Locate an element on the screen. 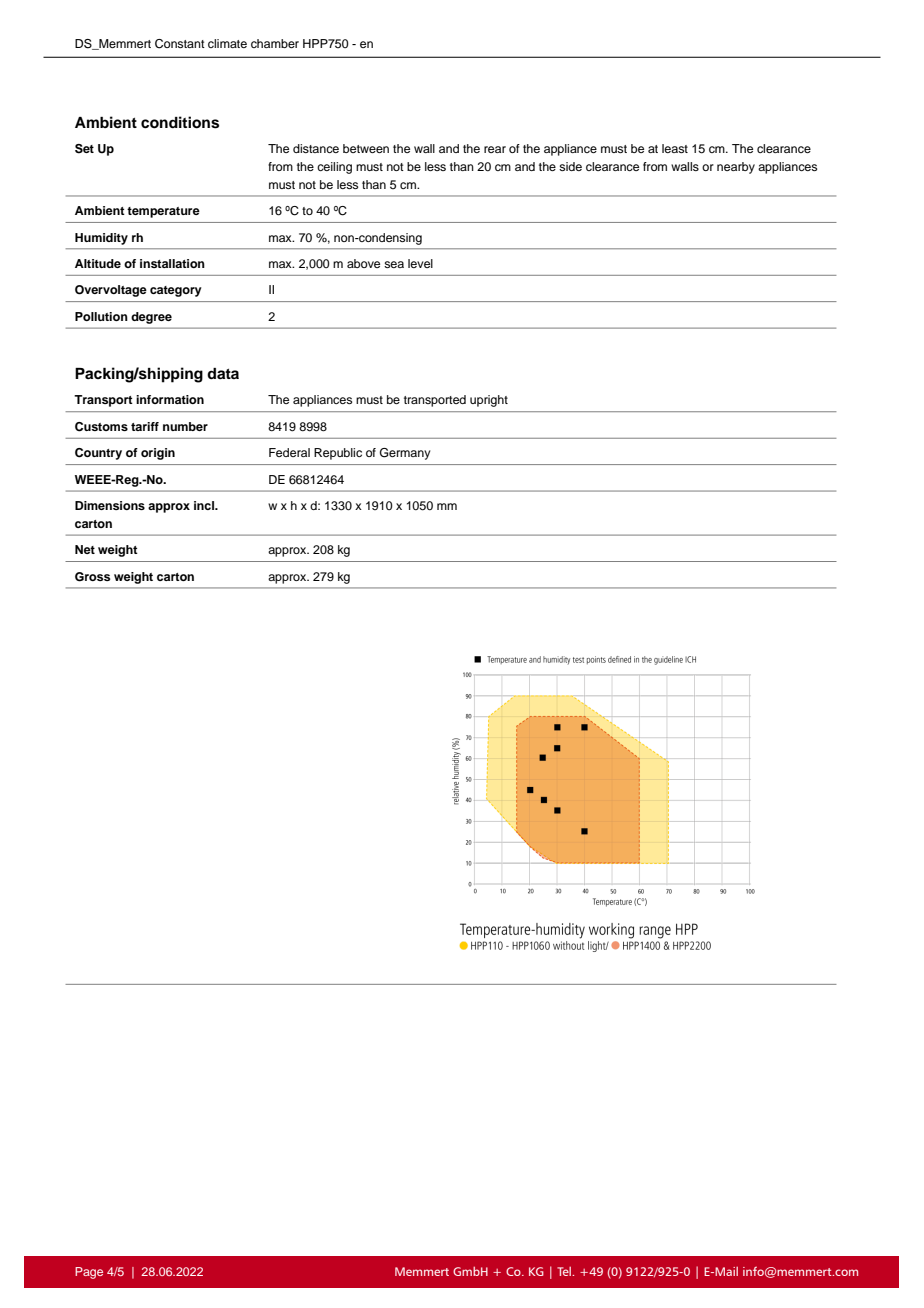  Constant is located at coordinates (180, 44).
